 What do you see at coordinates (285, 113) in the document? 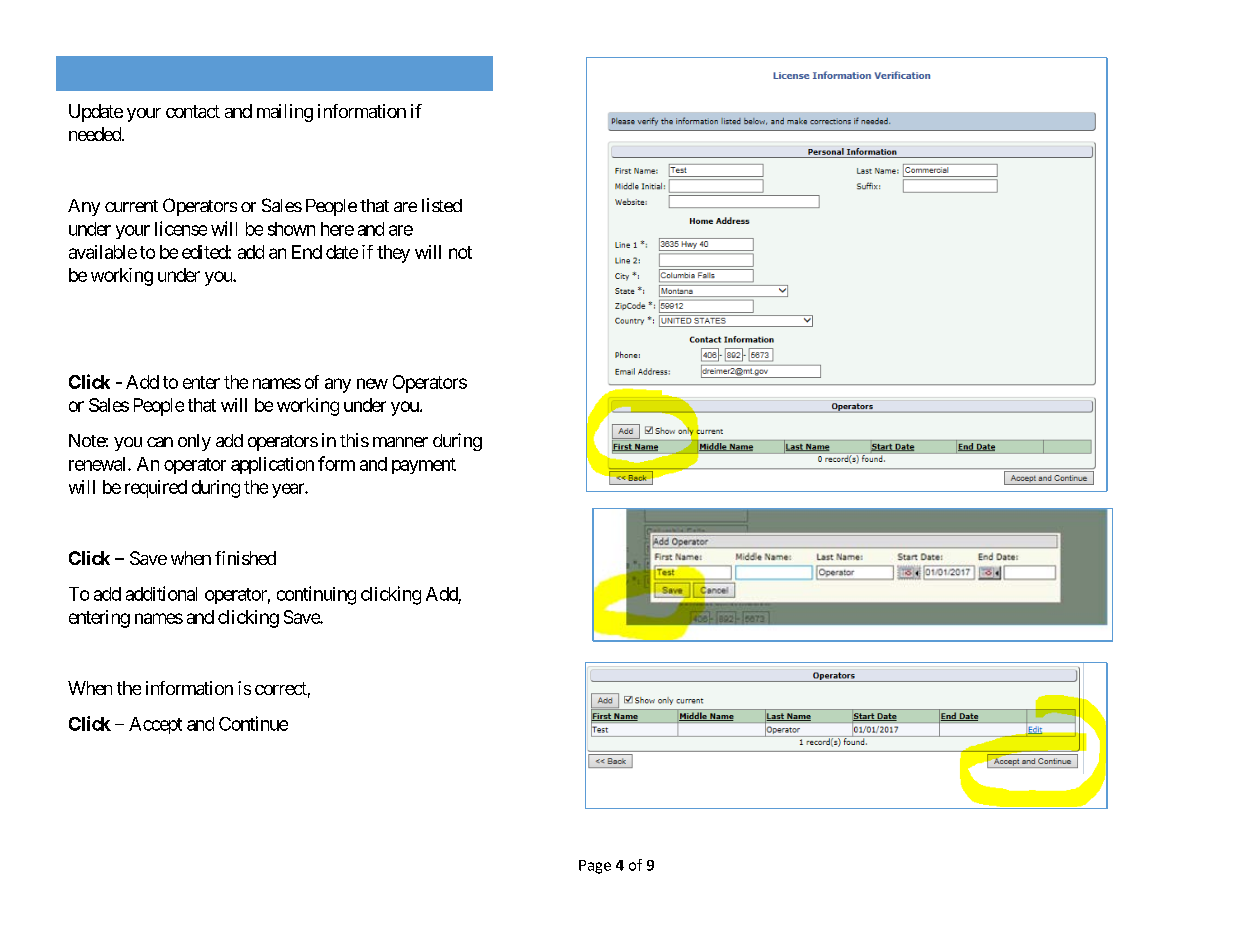
I see `mailing` at bounding box center [285, 113].
